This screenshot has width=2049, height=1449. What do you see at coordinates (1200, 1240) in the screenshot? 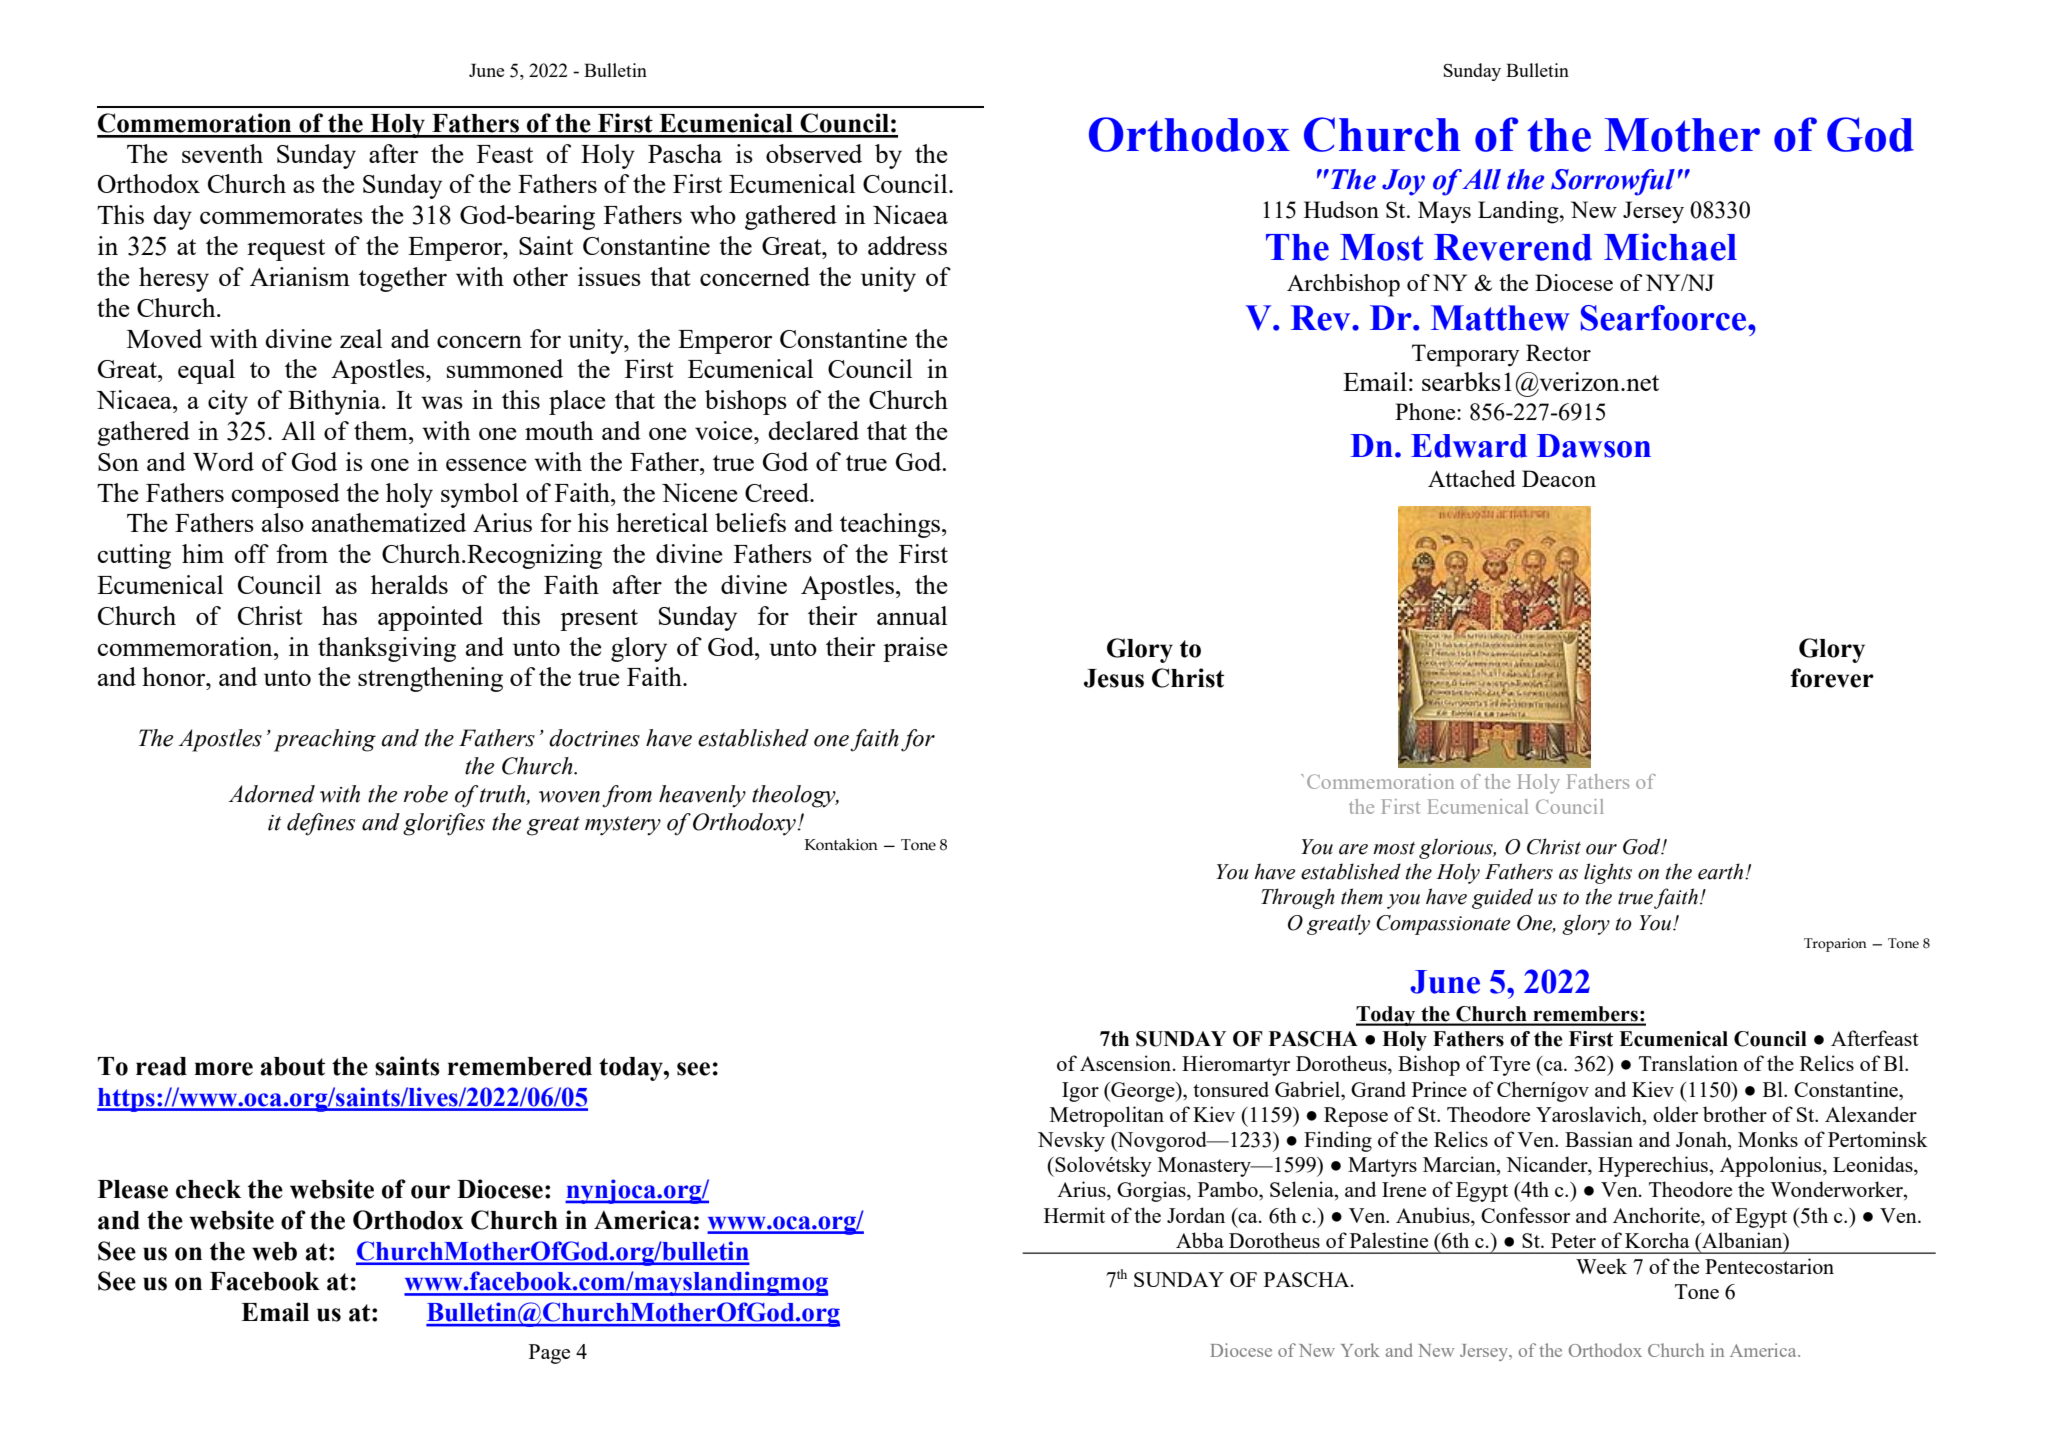
I see `Abba` at bounding box center [1200, 1240].
